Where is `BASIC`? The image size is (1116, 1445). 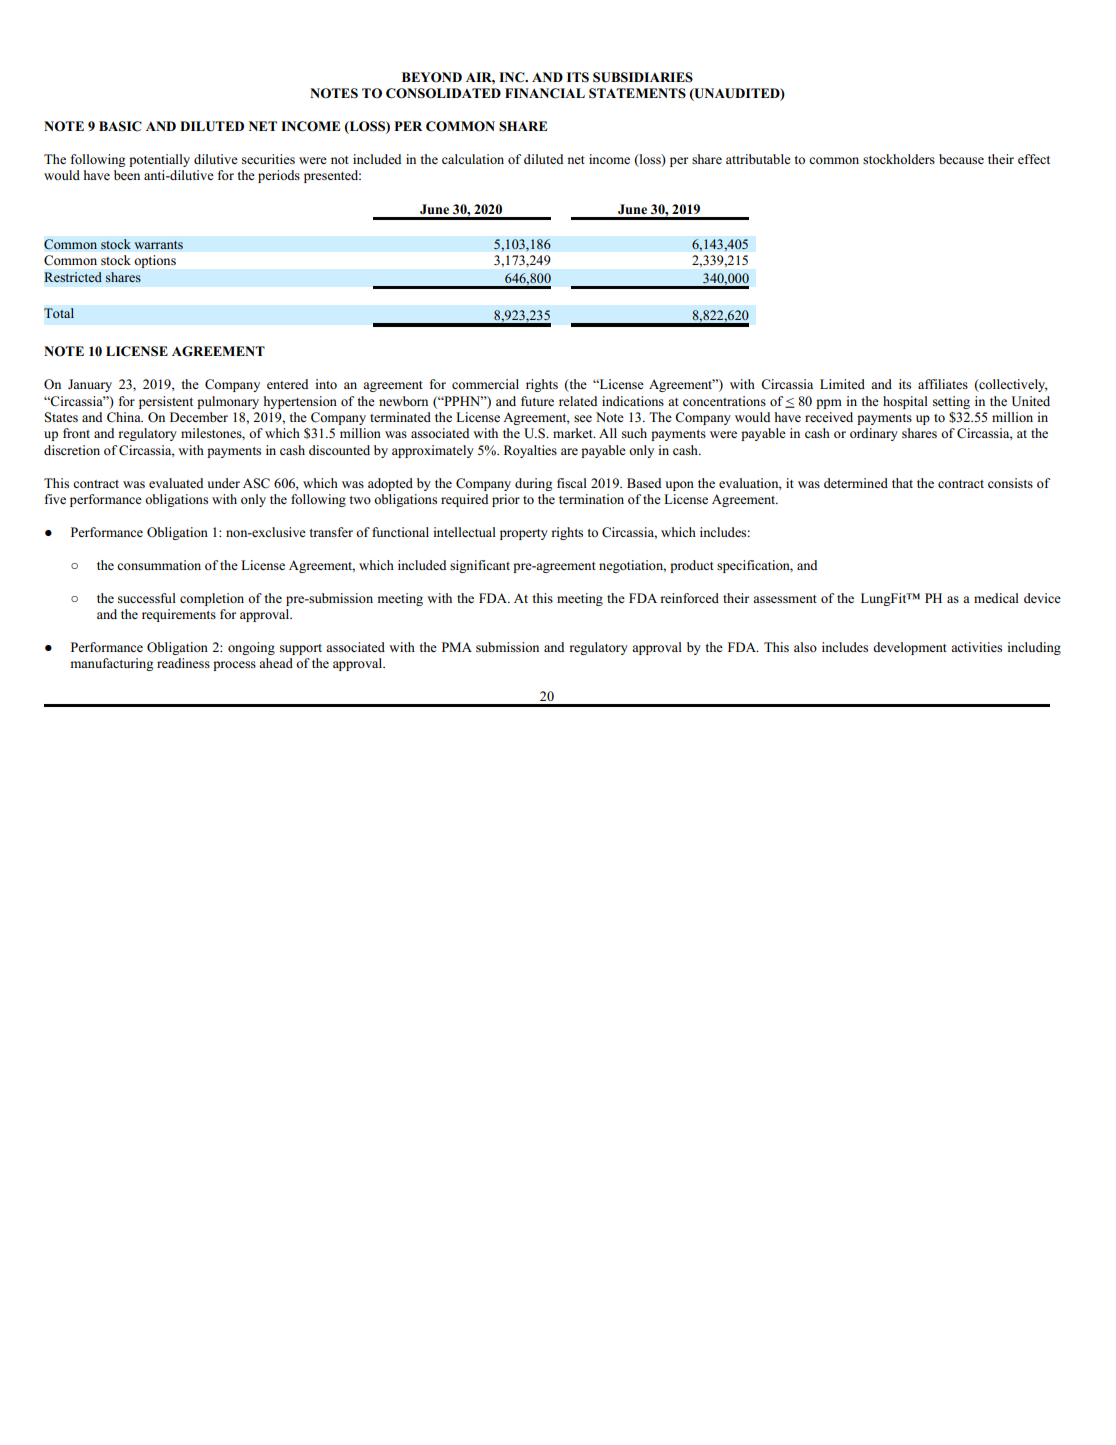
BASIC is located at coordinates (120, 126).
